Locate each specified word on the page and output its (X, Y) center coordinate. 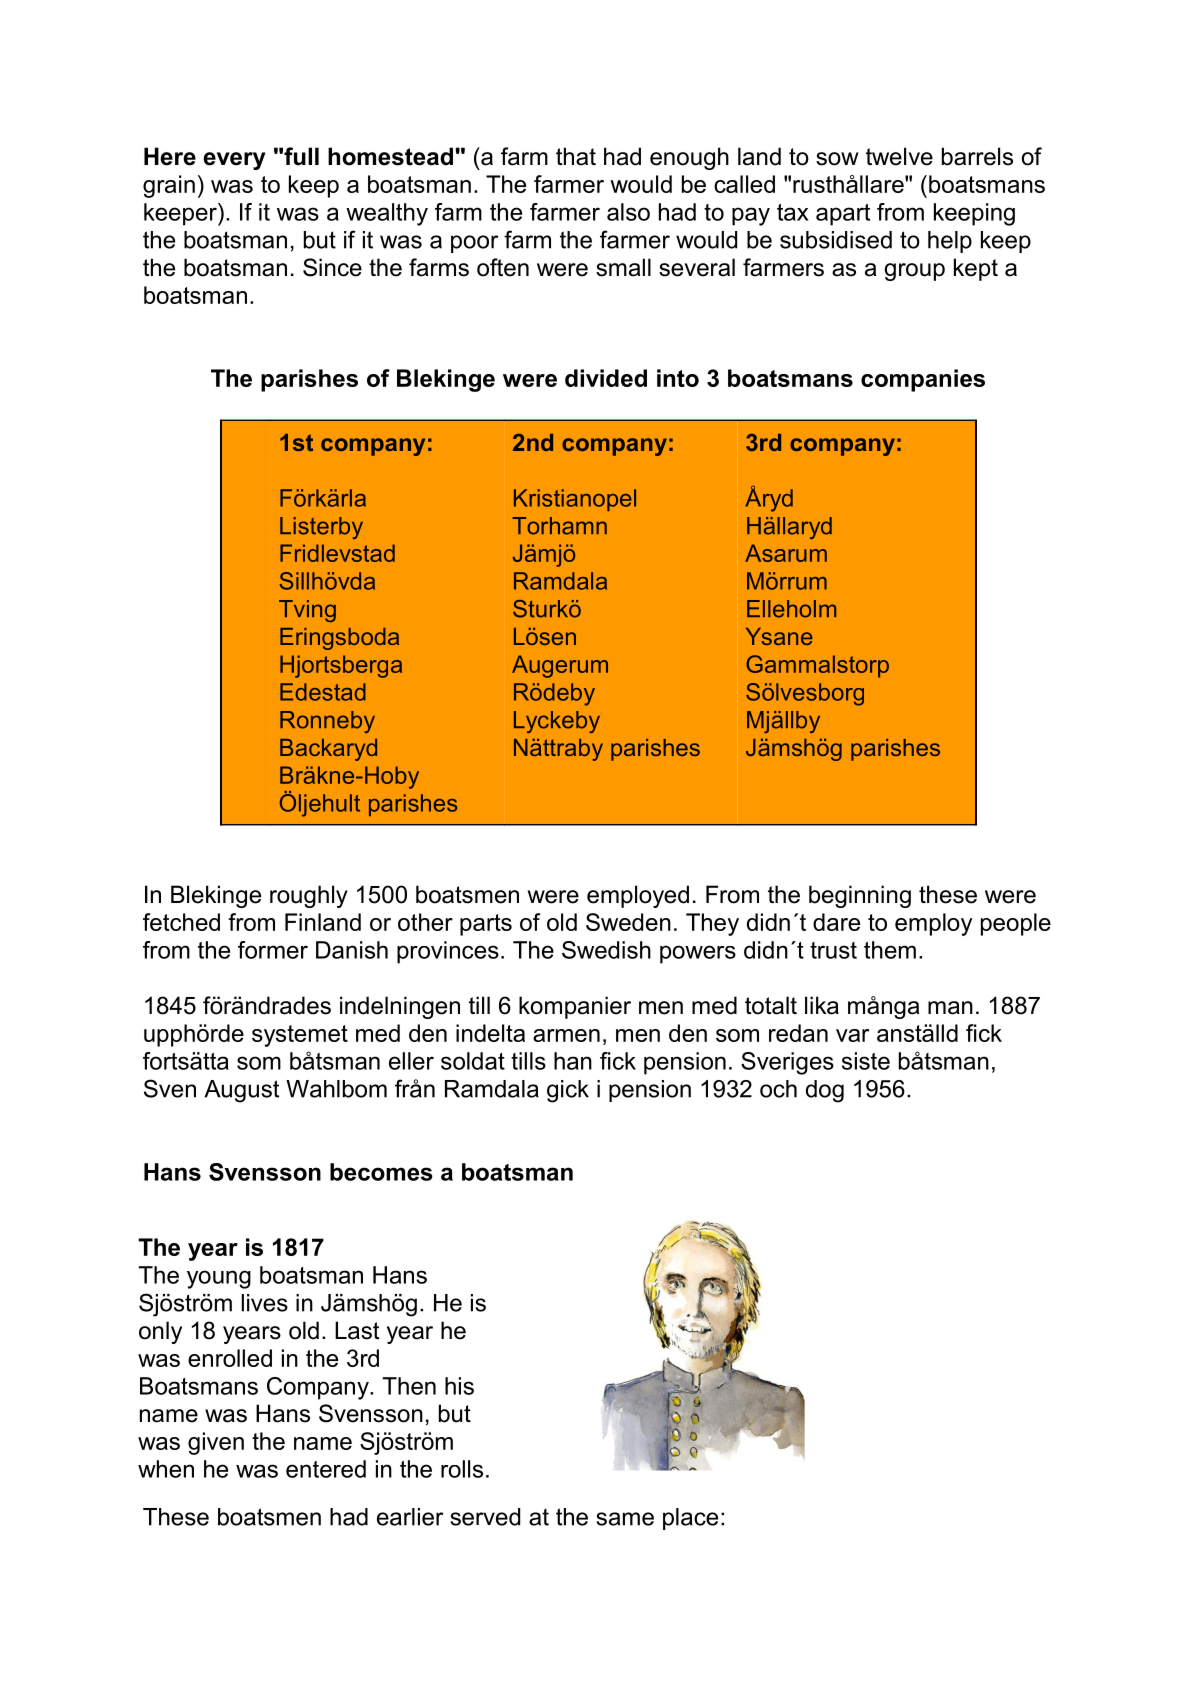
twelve (899, 156)
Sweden (628, 922)
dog (825, 1091)
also (628, 212)
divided (606, 378)
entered (326, 1469)
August (241, 1091)
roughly (309, 896)
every (234, 161)
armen (566, 1035)
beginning (860, 896)
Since (332, 267)
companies (923, 380)
